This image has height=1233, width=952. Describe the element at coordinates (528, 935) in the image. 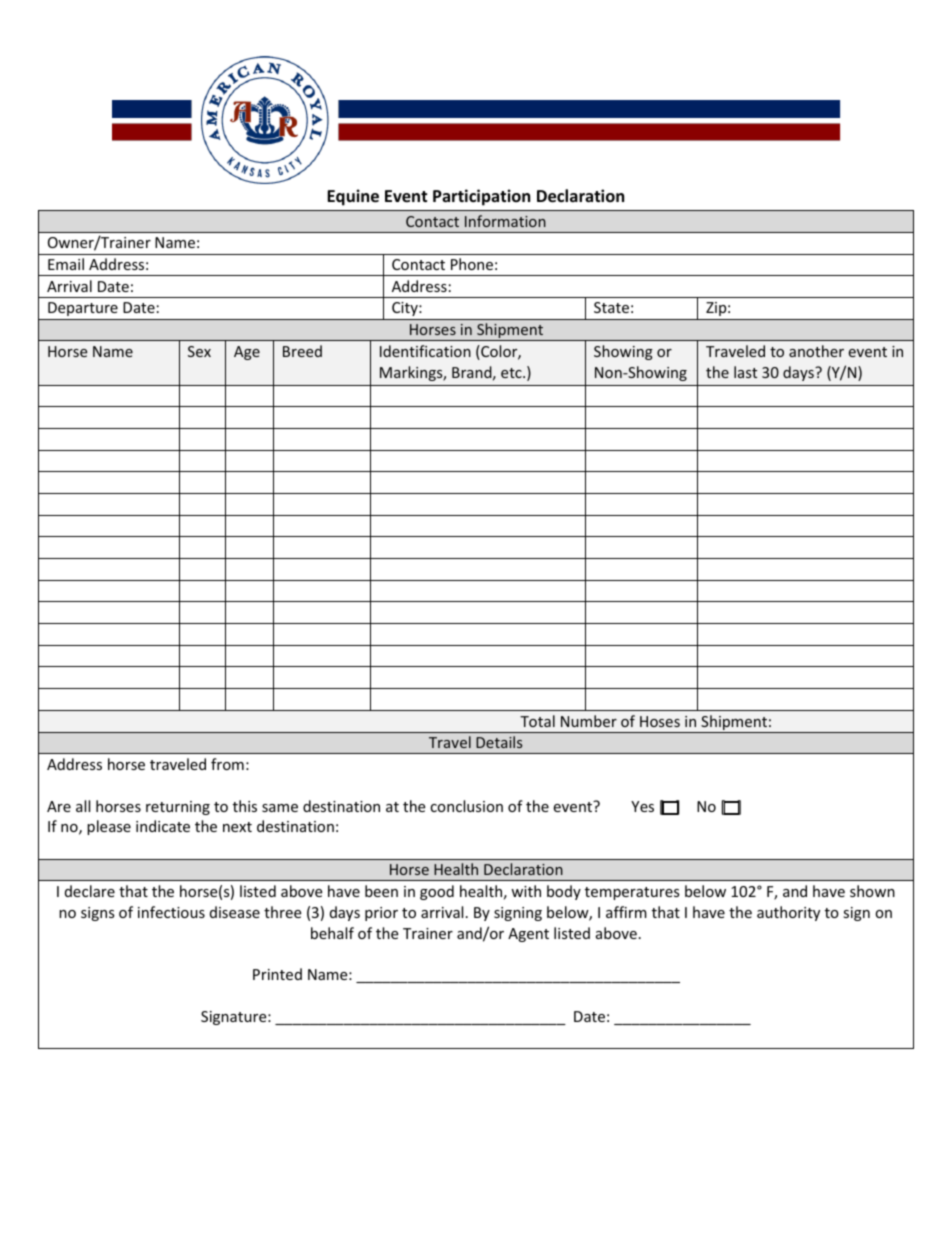

I see `Agent` at that location.
